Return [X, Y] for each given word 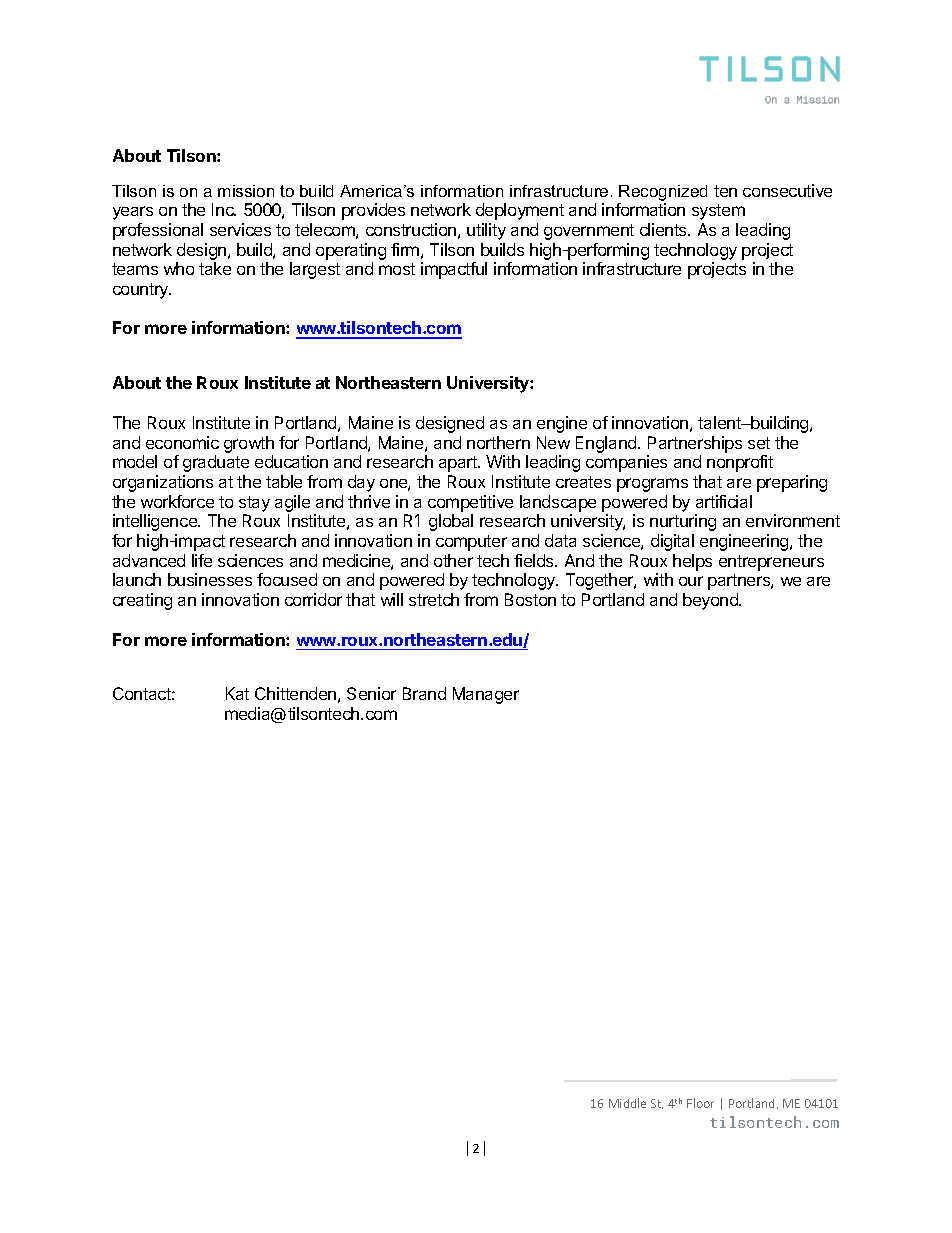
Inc [224, 209]
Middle [627, 1103]
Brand [424, 693]
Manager [486, 695]
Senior [371, 693]
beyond [711, 601]
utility [486, 231]
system [718, 212]
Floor [700, 1103]
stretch [434, 599]
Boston [530, 599]
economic [182, 442]
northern [498, 442]
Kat [237, 693]
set [759, 443]
